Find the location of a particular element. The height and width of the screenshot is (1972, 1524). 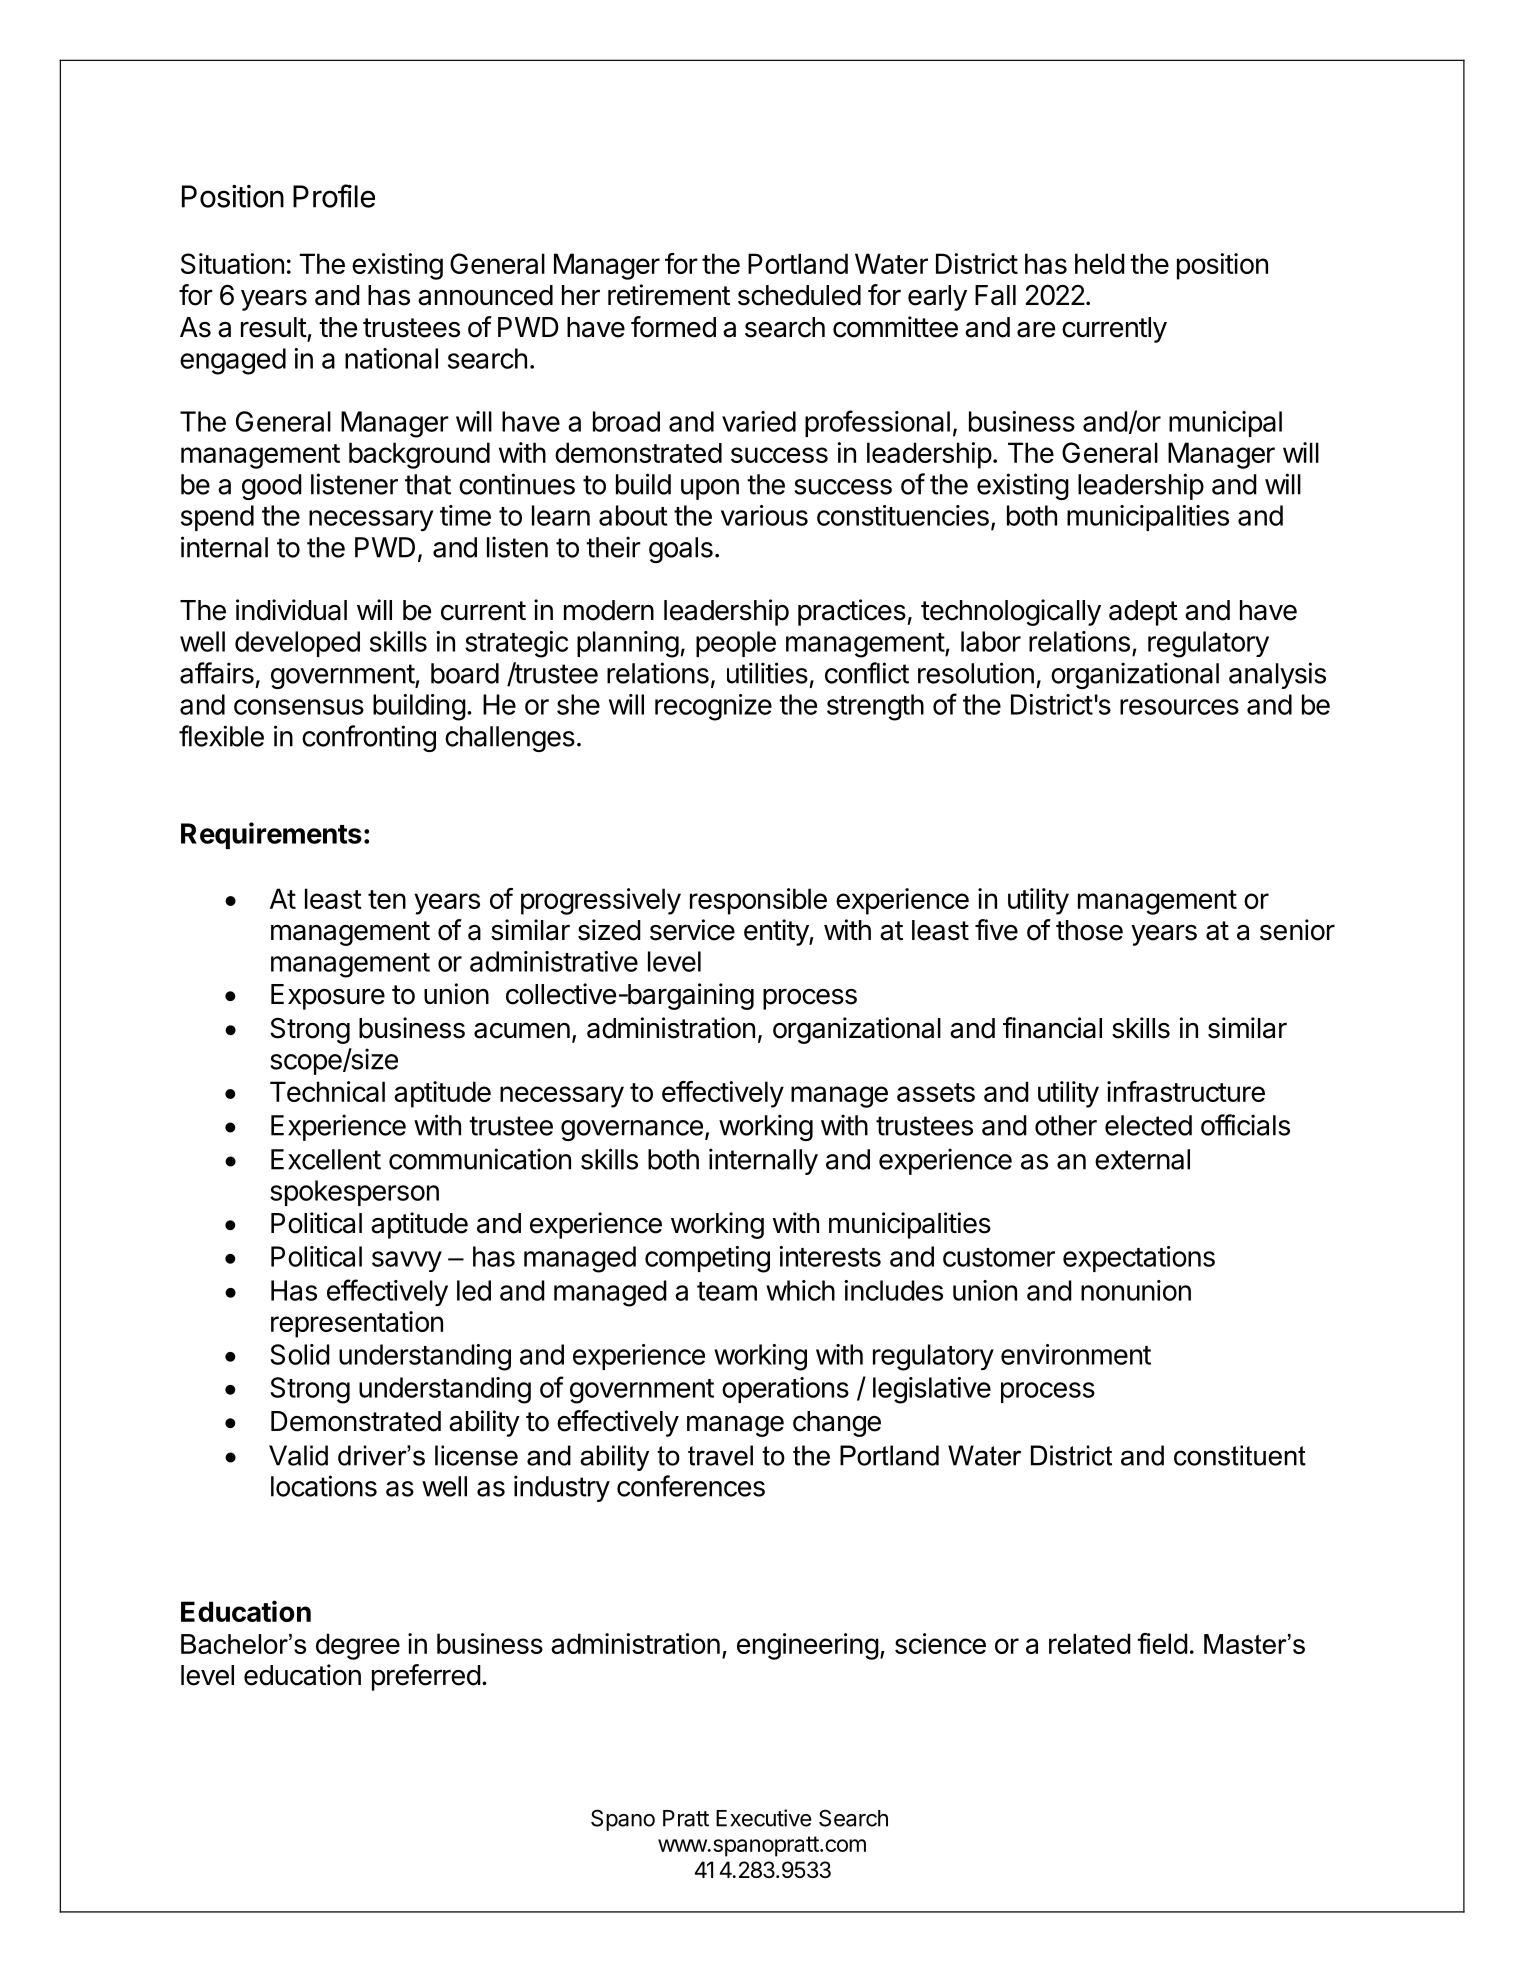

preferred is located at coordinates (426, 1677).
